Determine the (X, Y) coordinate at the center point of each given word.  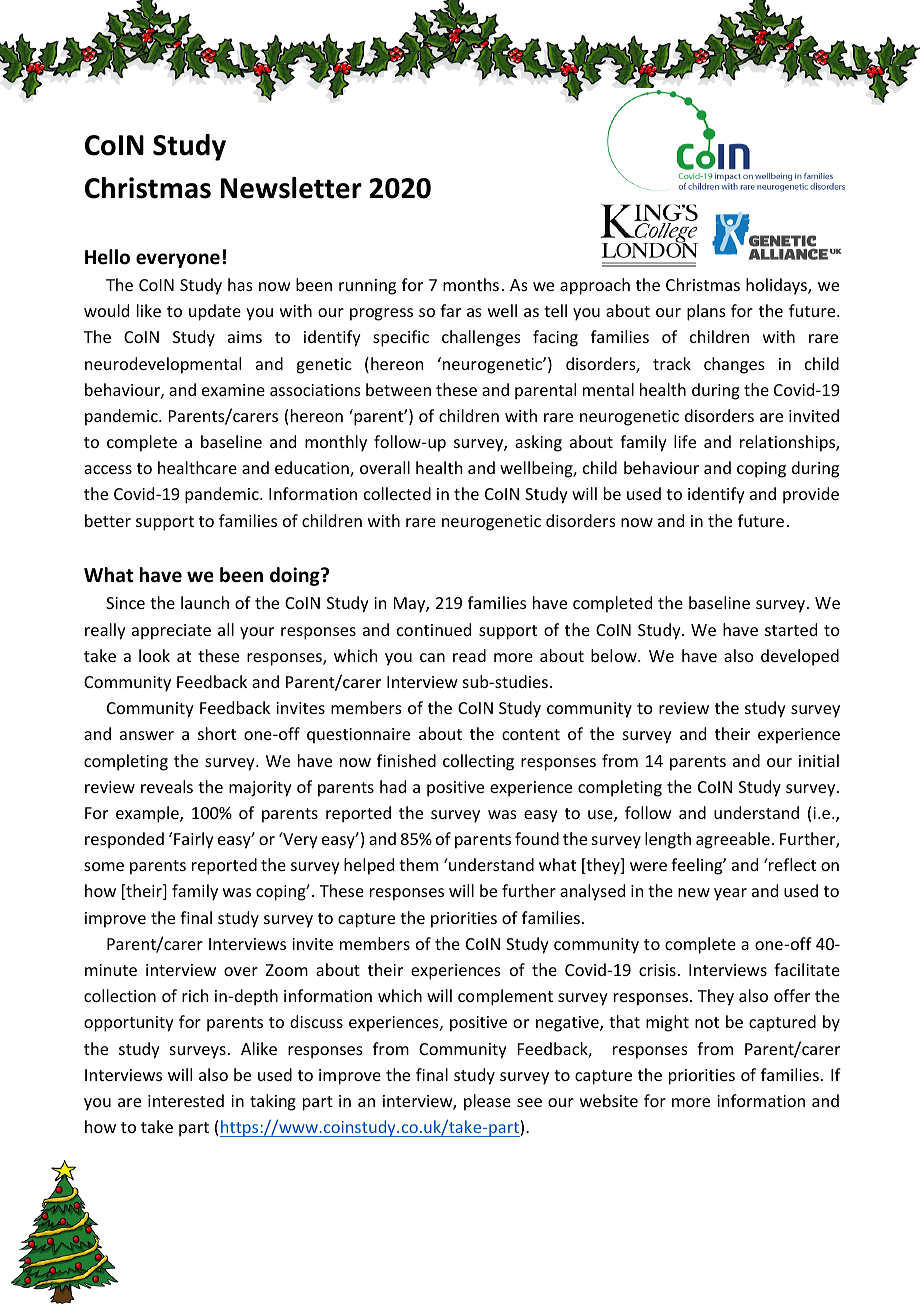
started (791, 629)
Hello (107, 257)
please (487, 1102)
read (469, 655)
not (707, 1022)
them (418, 864)
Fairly (194, 840)
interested (186, 1100)
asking (538, 443)
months (471, 284)
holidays (777, 286)
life (685, 441)
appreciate (171, 632)
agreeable (733, 840)
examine (233, 390)
